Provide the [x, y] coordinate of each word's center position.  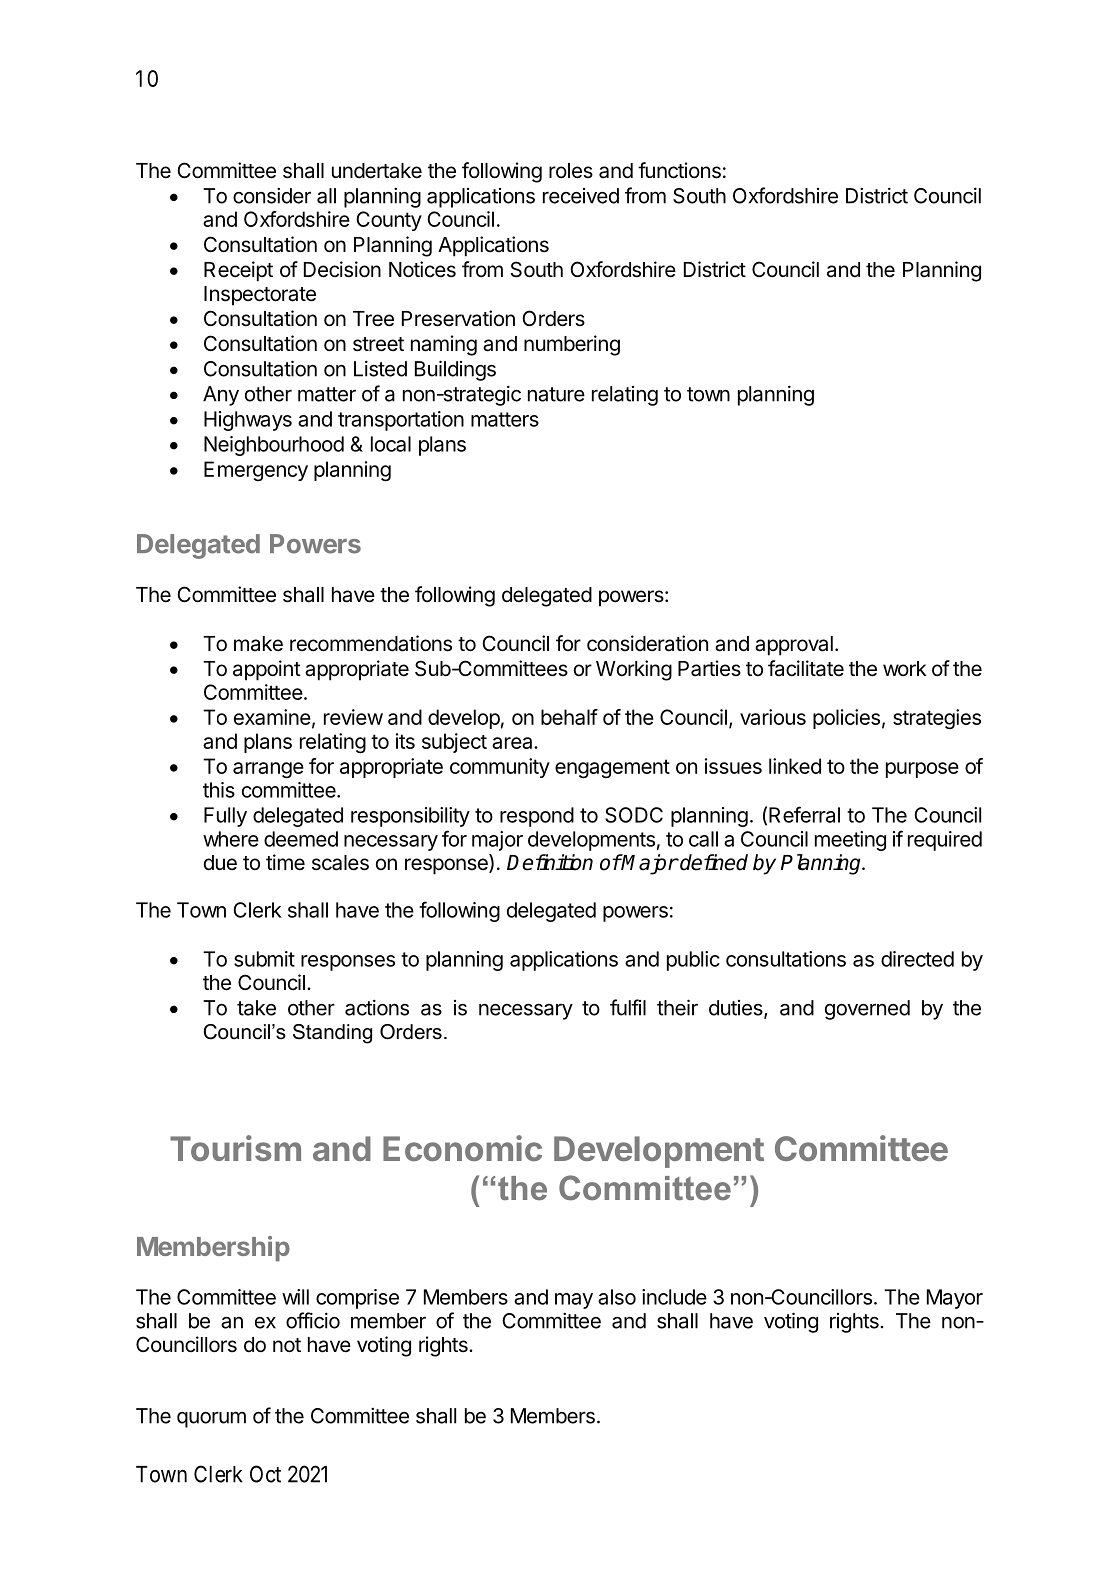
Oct [265, 1474]
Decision [342, 269]
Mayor [955, 1299]
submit [264, 959]
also [617, 1297]
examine [272, 717]
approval [794, 646]
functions [679, 170]
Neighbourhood [274, 446]
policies [846, 719]
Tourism [235, 1148]
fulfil [628, 1007]
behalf [569, 717]
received [581, 196]
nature [556, 394]
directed [917, 959]
